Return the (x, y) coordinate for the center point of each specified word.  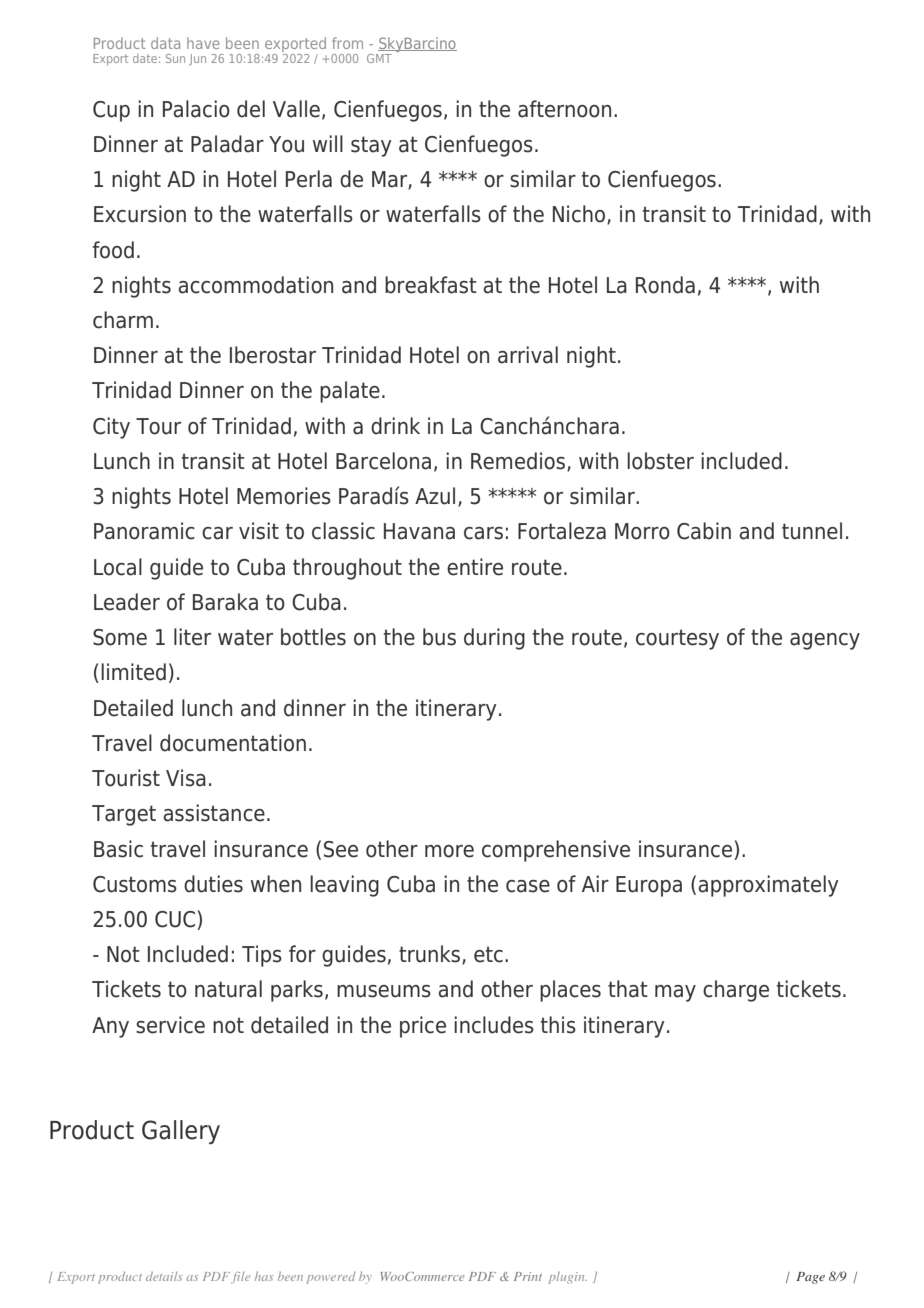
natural (228, 989)
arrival (528, 355)
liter (192, 637)
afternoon (564, 109)
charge (736, 991)
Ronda (665, 285)
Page (810, 1278)
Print (528, 1276)
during (494, 639)
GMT (379, 58)
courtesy (677, 639)
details (164, 1276)
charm (123, 320)
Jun (197, 59)
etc (488, 954)
